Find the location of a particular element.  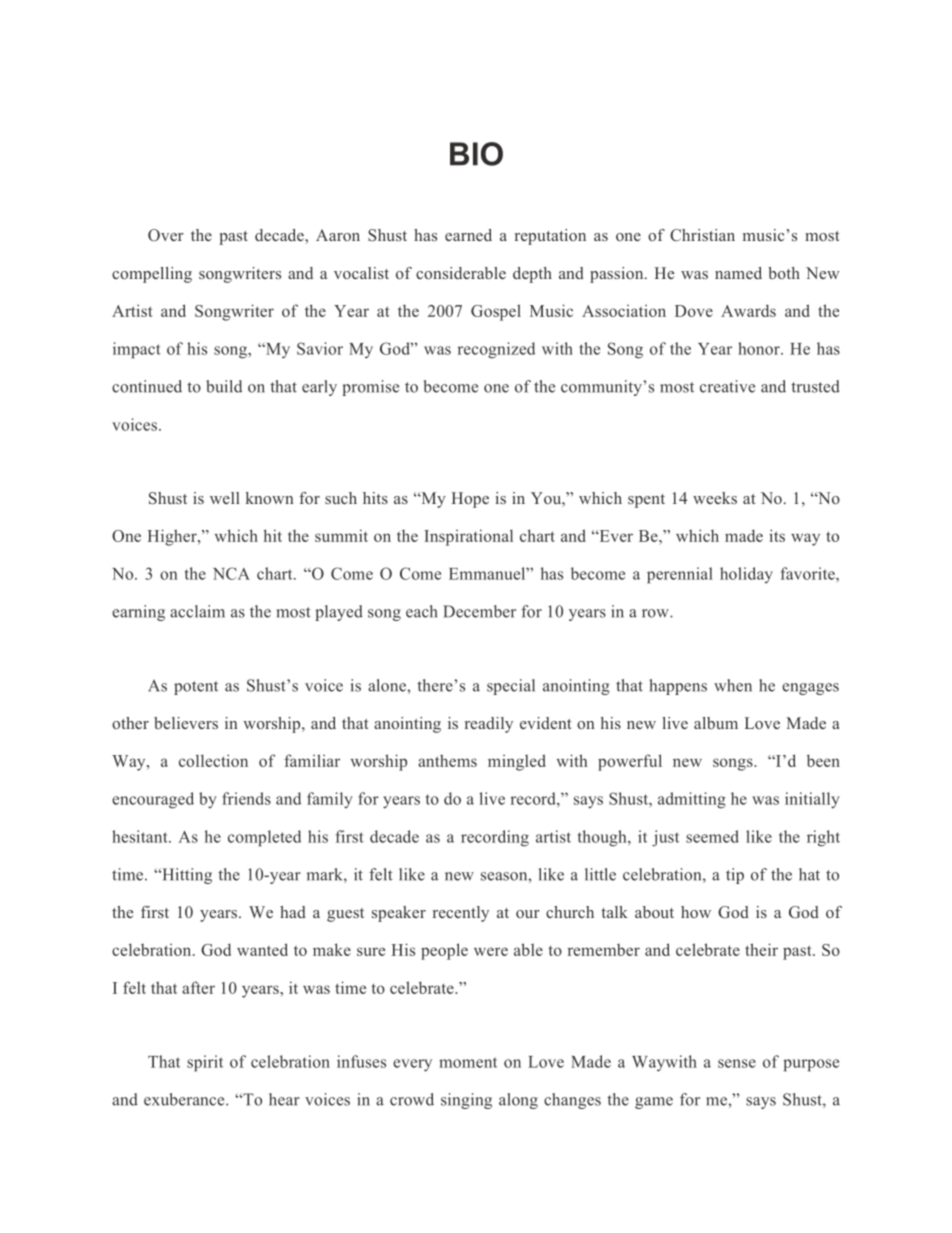

moment is located at coordinates (468, 1062).
